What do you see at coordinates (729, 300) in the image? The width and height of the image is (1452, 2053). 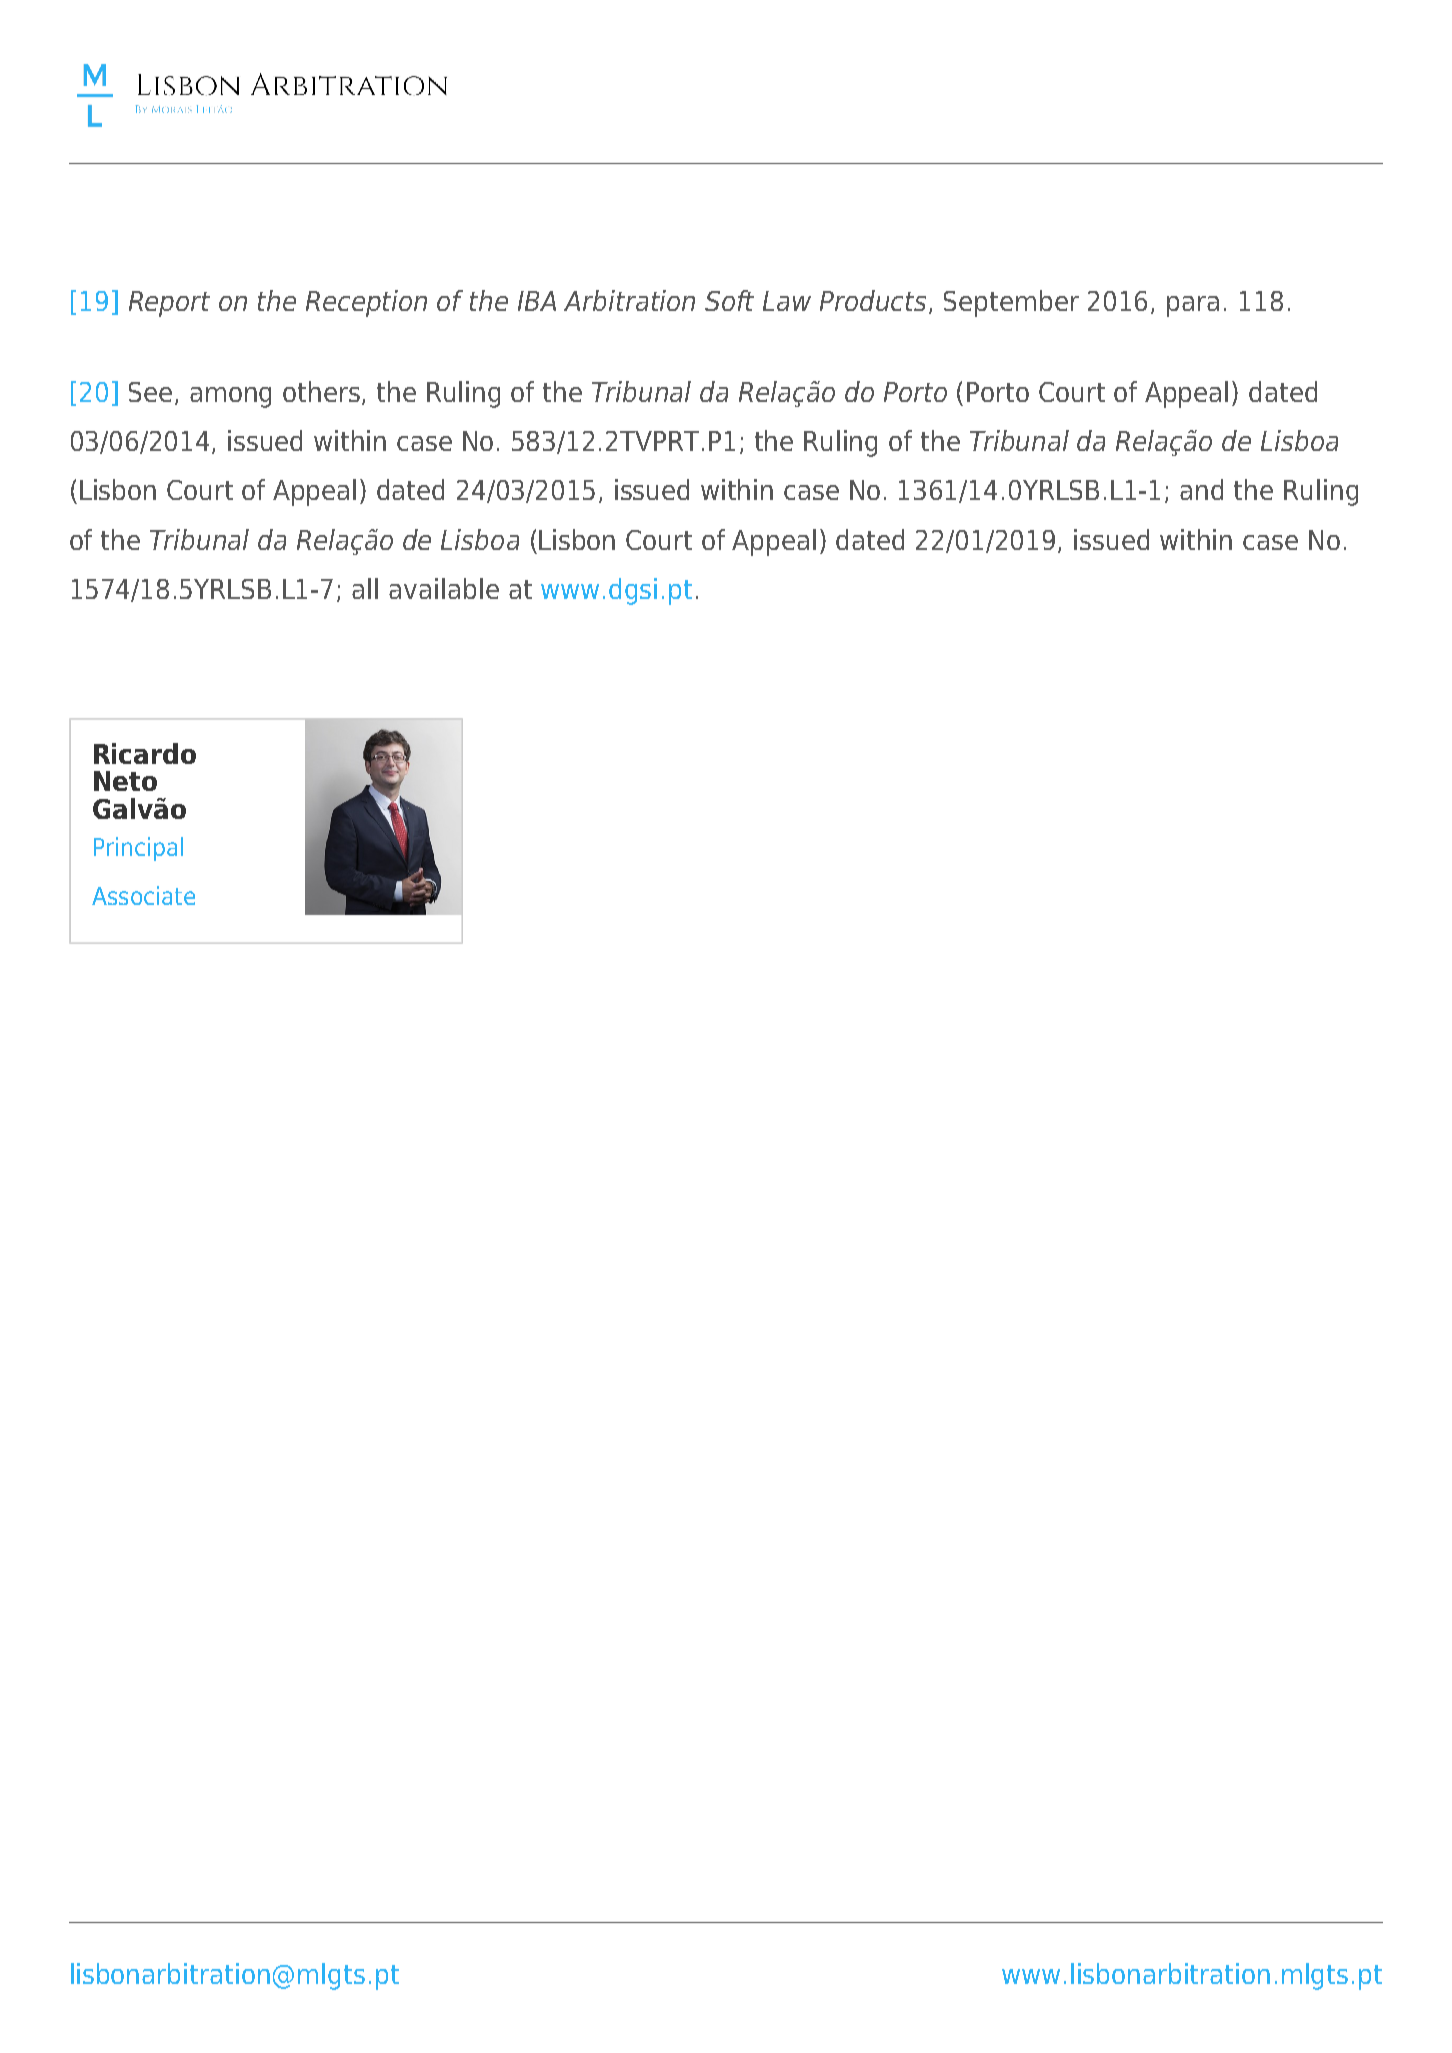 I see `Soft` at bounding box center [729, 300].
